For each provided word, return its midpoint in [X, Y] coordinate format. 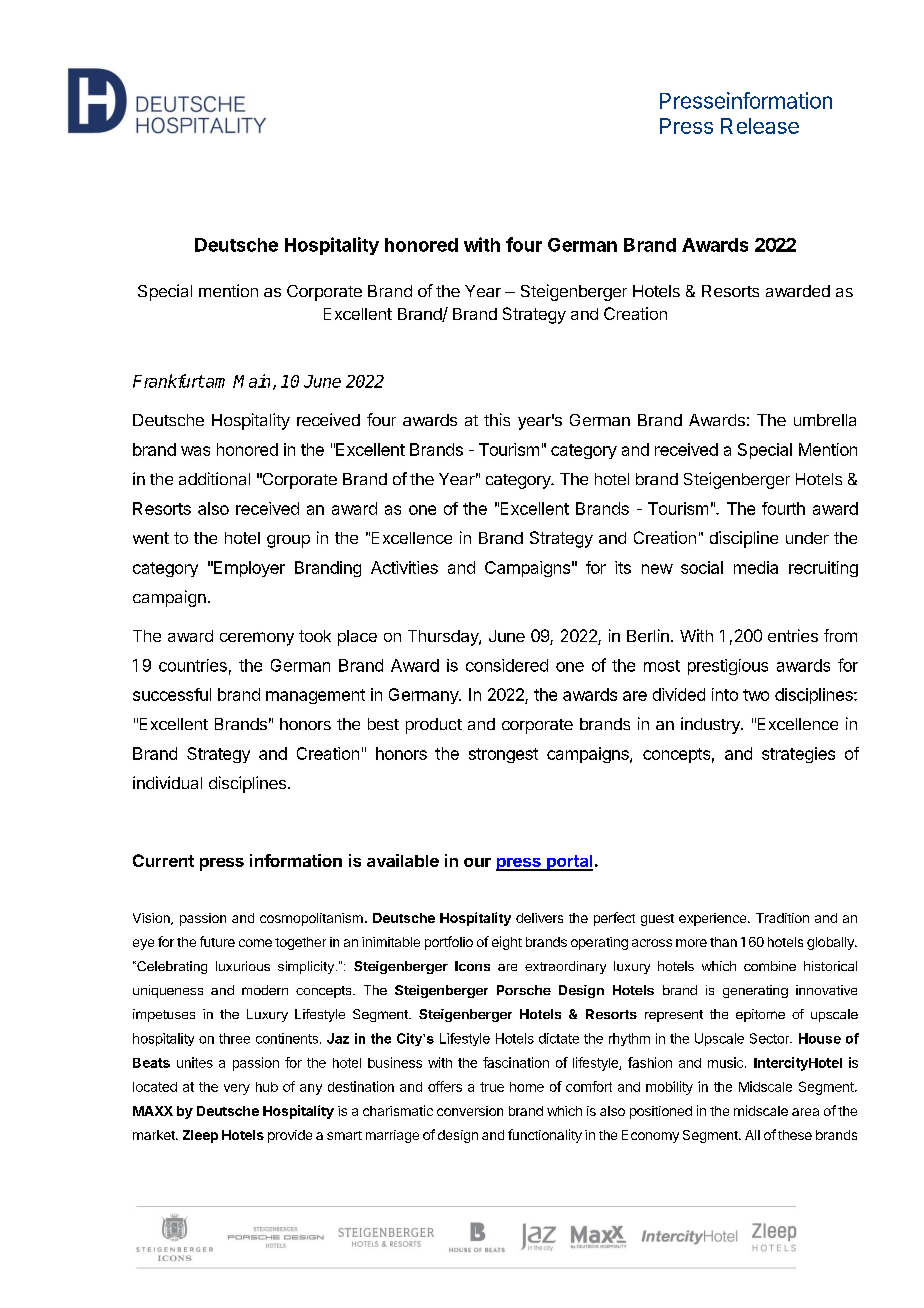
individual [167, 782]
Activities [404, 567]
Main [251, 381]
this [497, 419]
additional [214, 478]
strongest [503, 755]
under [807, 538]
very [237, 1089]
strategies [798, 755]
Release [760, 126]
